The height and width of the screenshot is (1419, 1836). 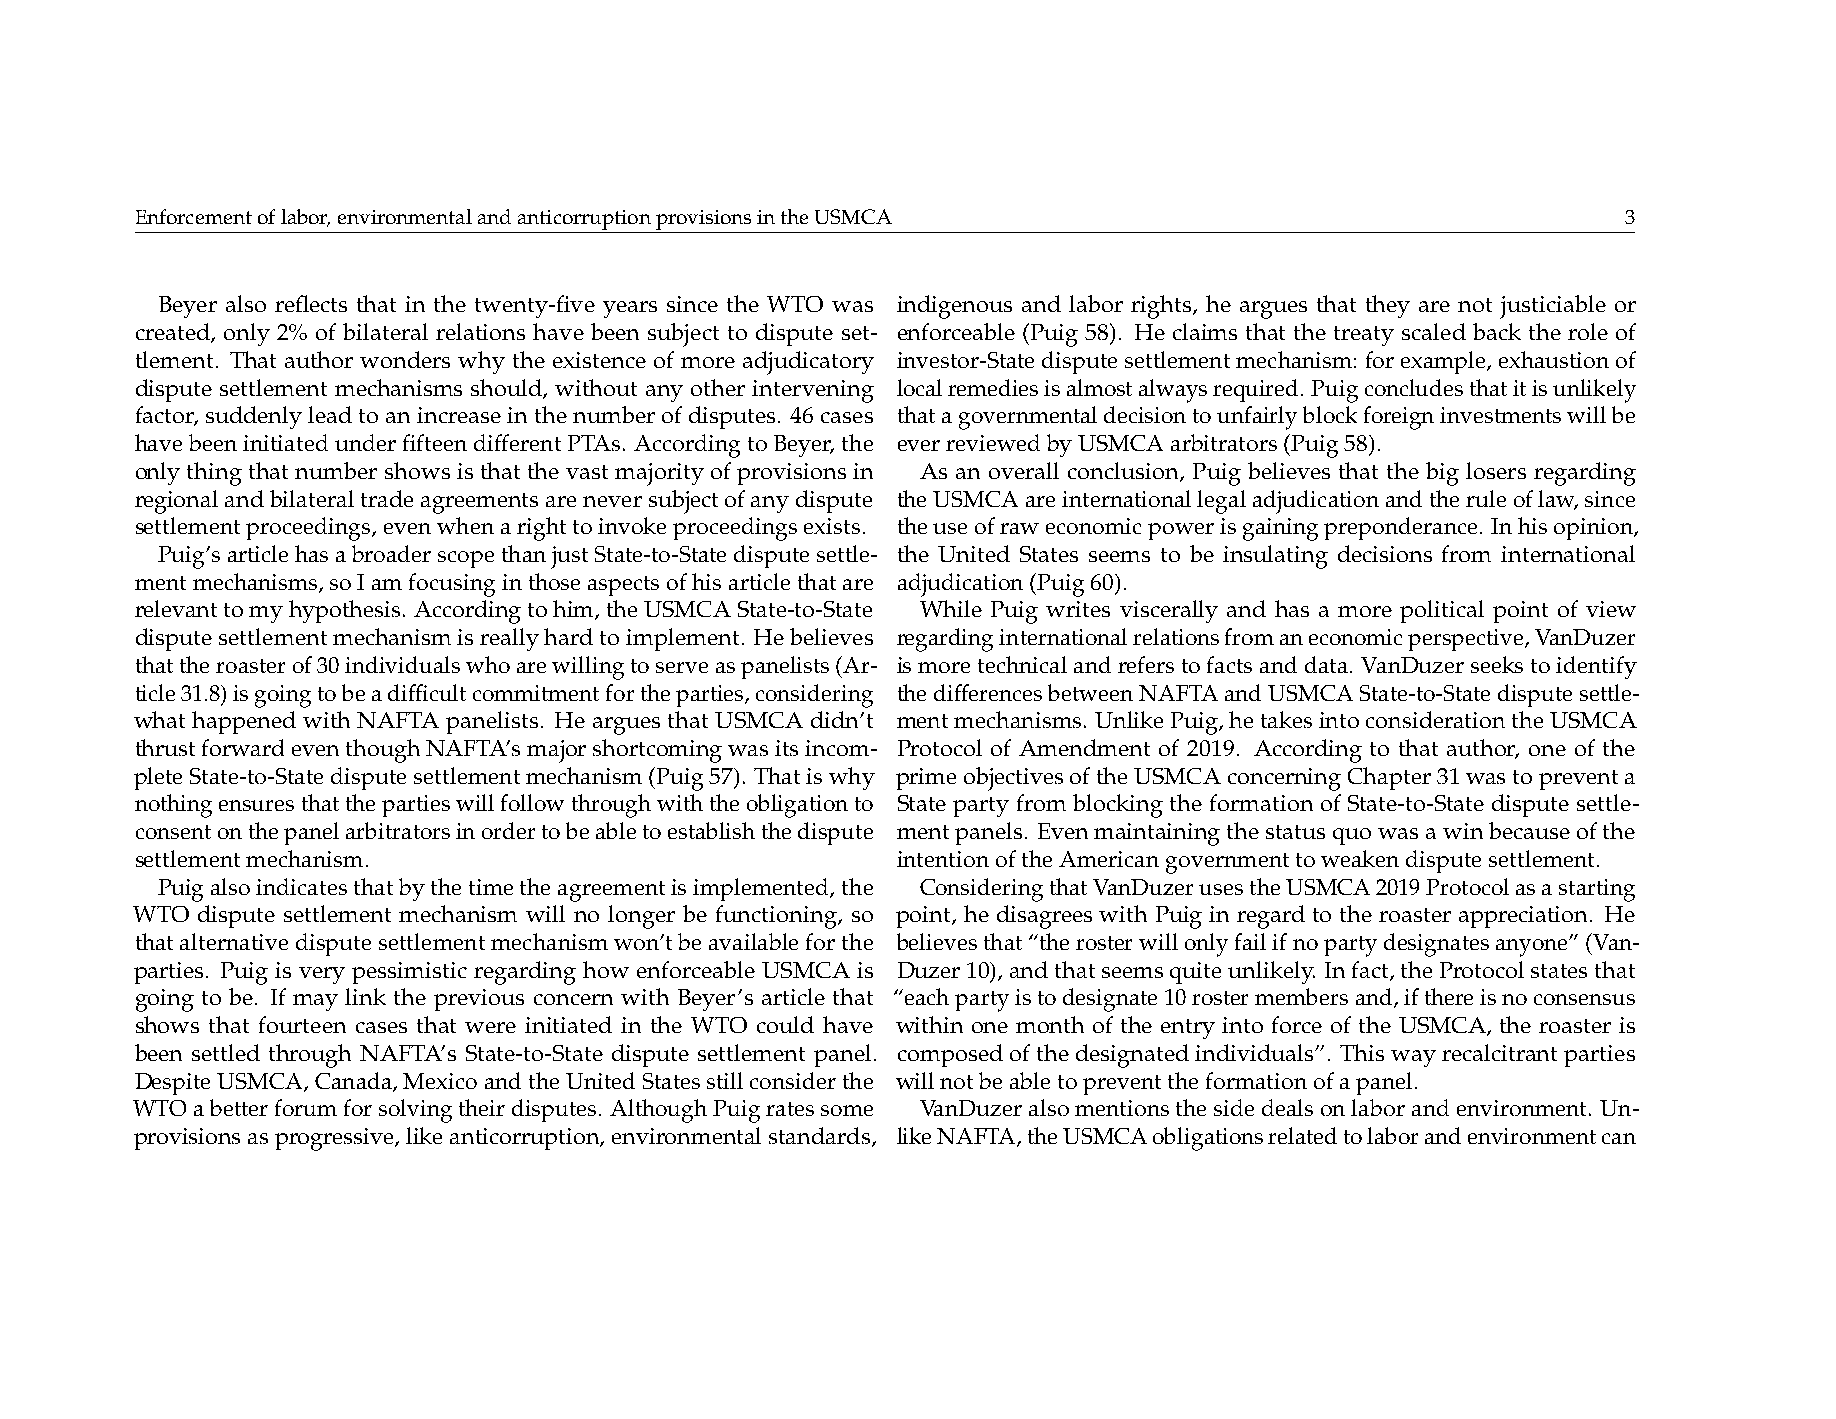 What do you see at coordinates (322, 975) in the screenshot?
I see `very` at bounding box center [322, 975].
